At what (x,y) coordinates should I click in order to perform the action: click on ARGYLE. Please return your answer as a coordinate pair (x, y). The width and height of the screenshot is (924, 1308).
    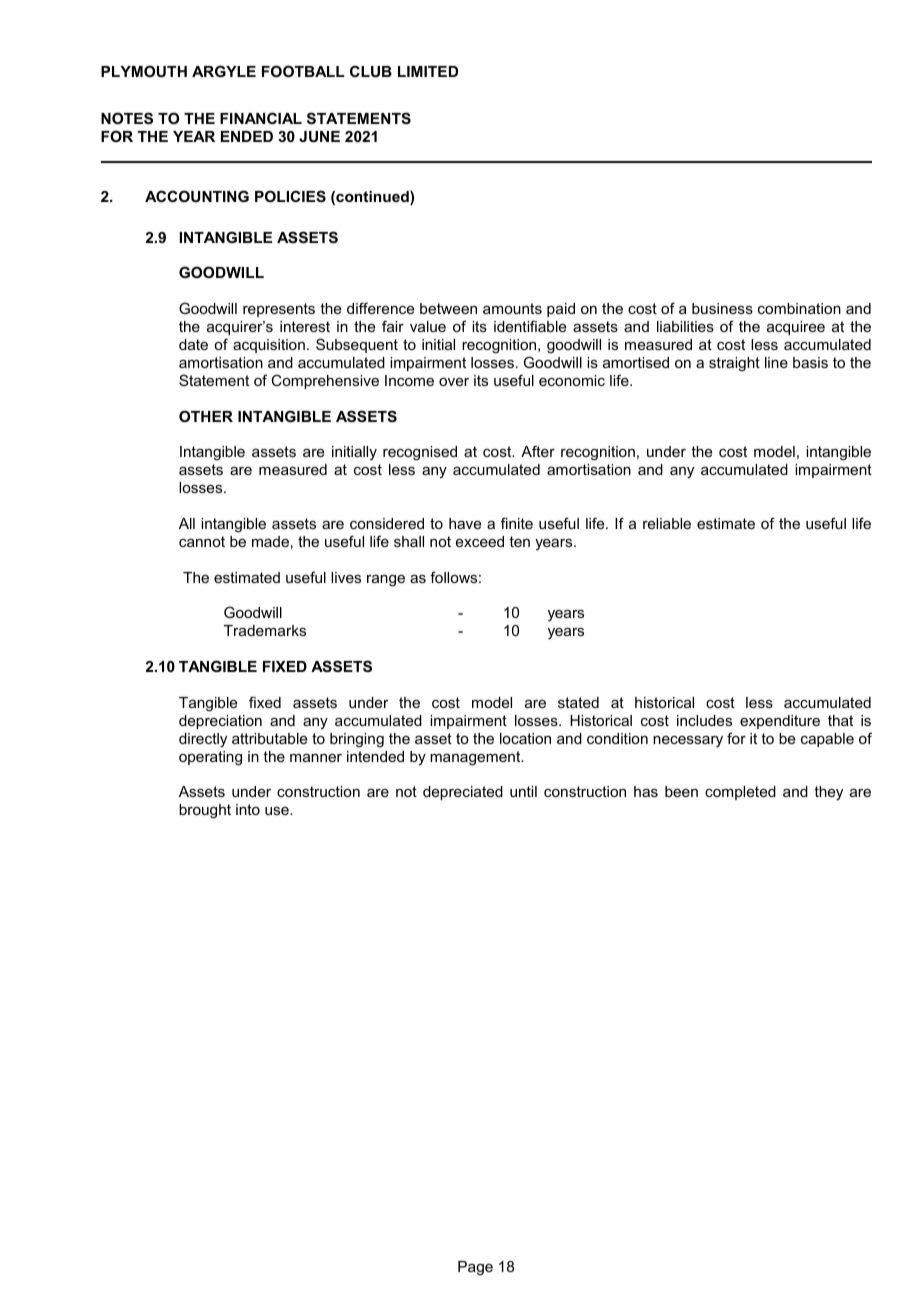
    Looking at the image, I should click on (224, 71).
